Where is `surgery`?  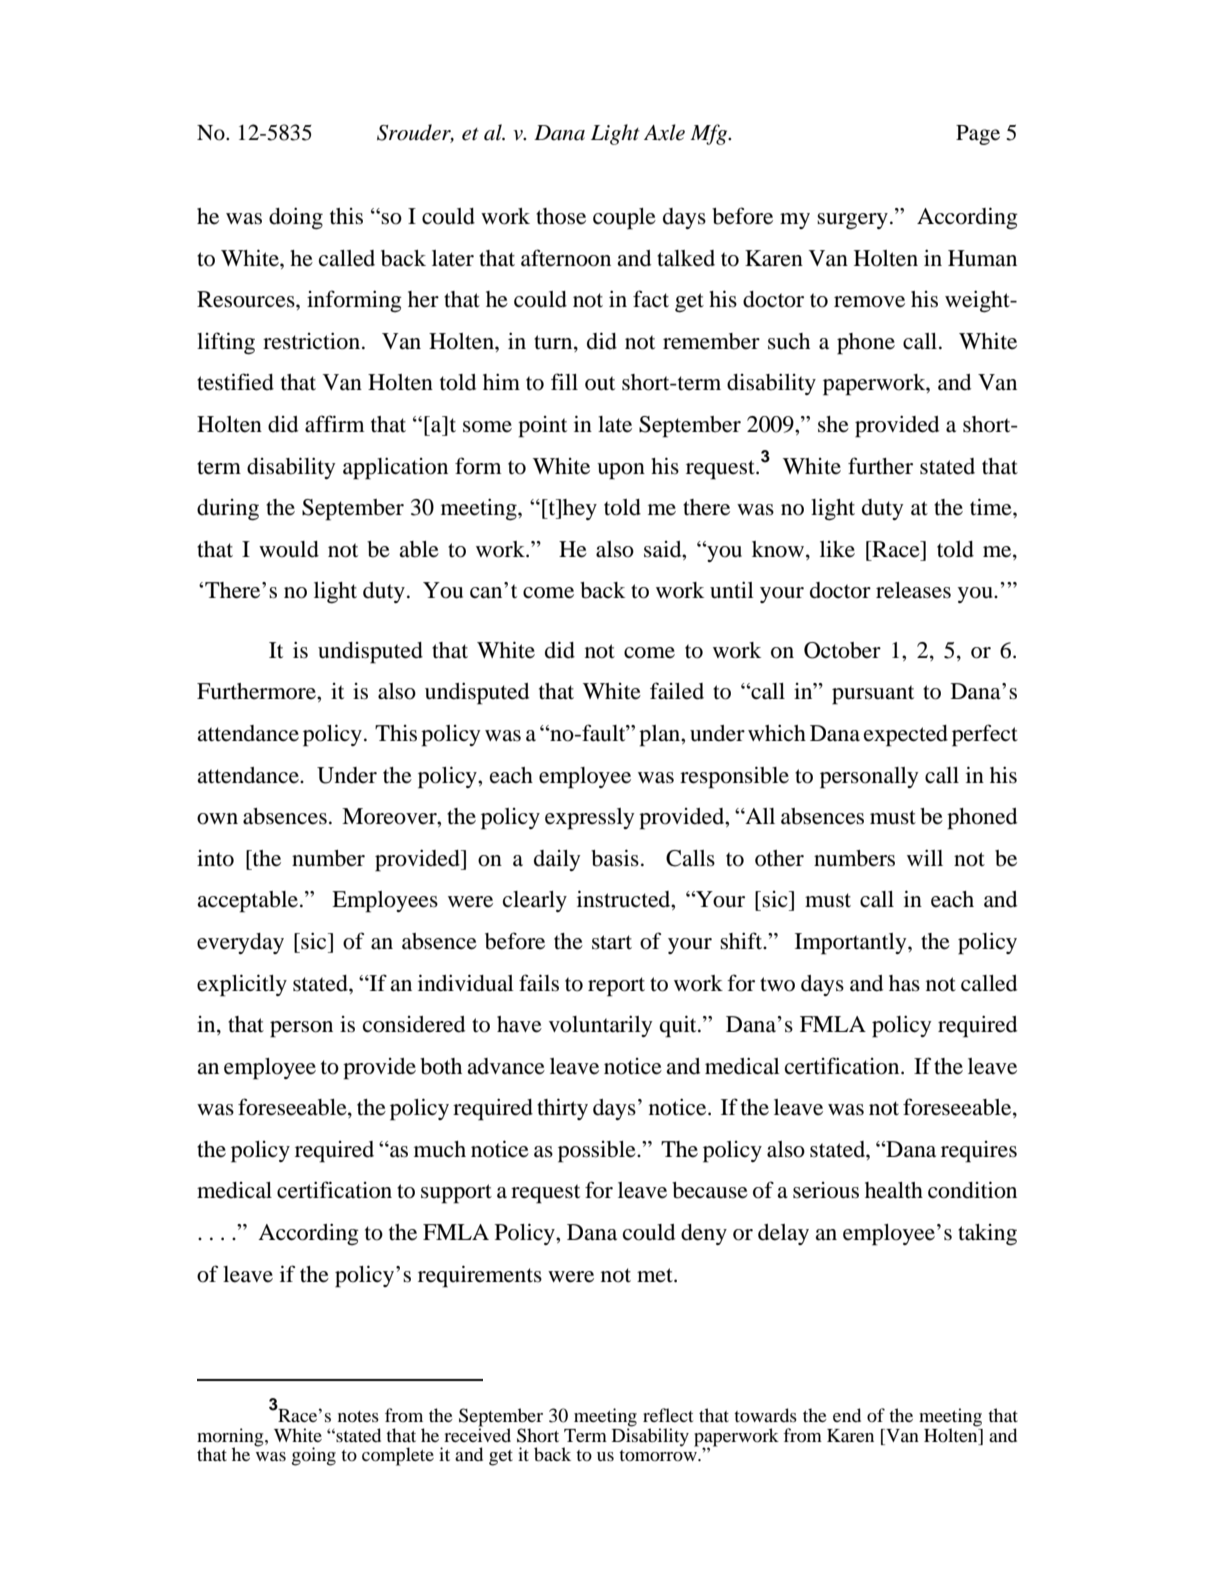 surgery is located at coordinates (852, 221).
